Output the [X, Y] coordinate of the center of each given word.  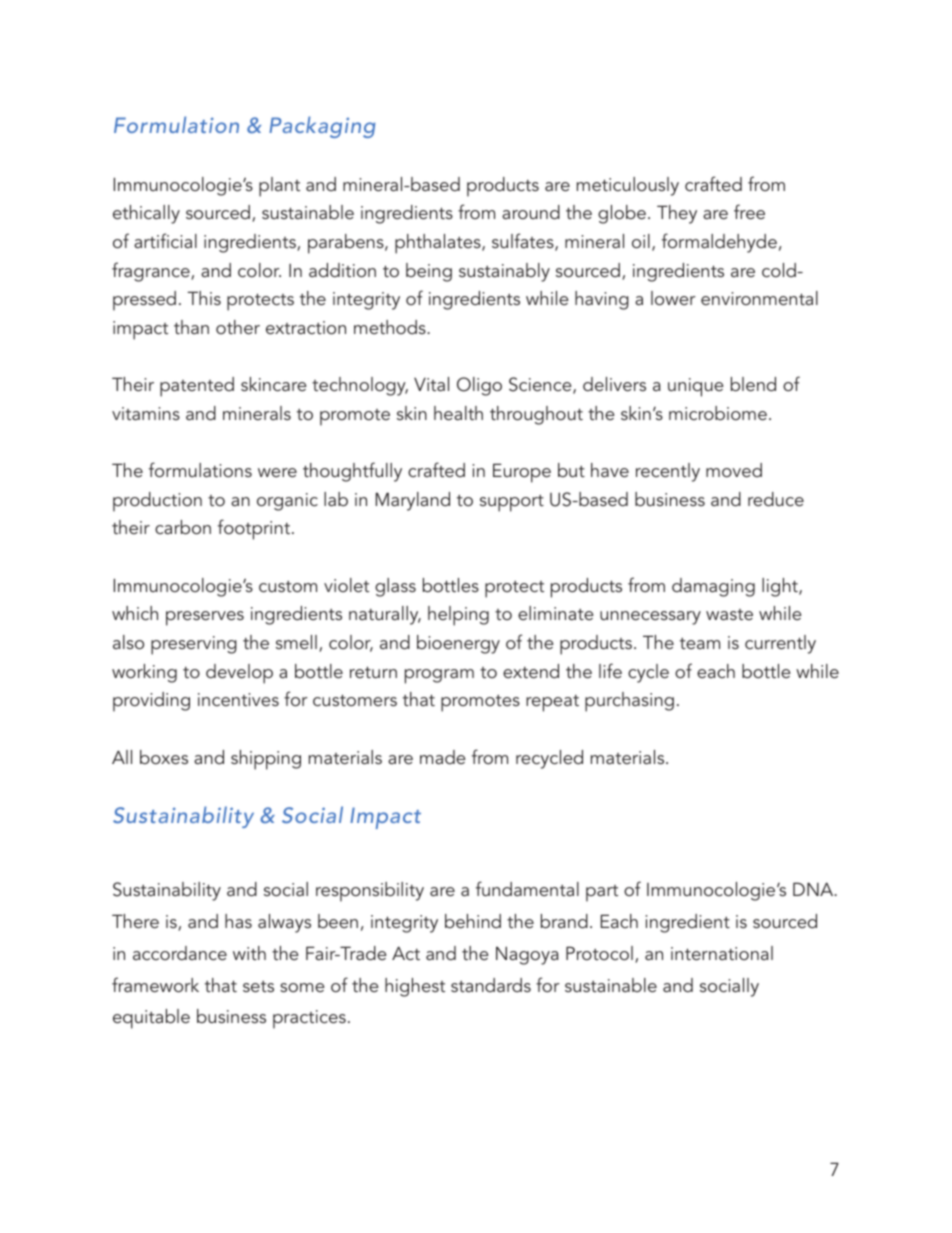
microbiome [718, 413]
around [531, 212]
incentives [238, 699]
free [749, 211]
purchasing [629, 702]
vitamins [146, 413]
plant [279, 187]
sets [258, 986]
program [439, 676]
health [458, 413]
